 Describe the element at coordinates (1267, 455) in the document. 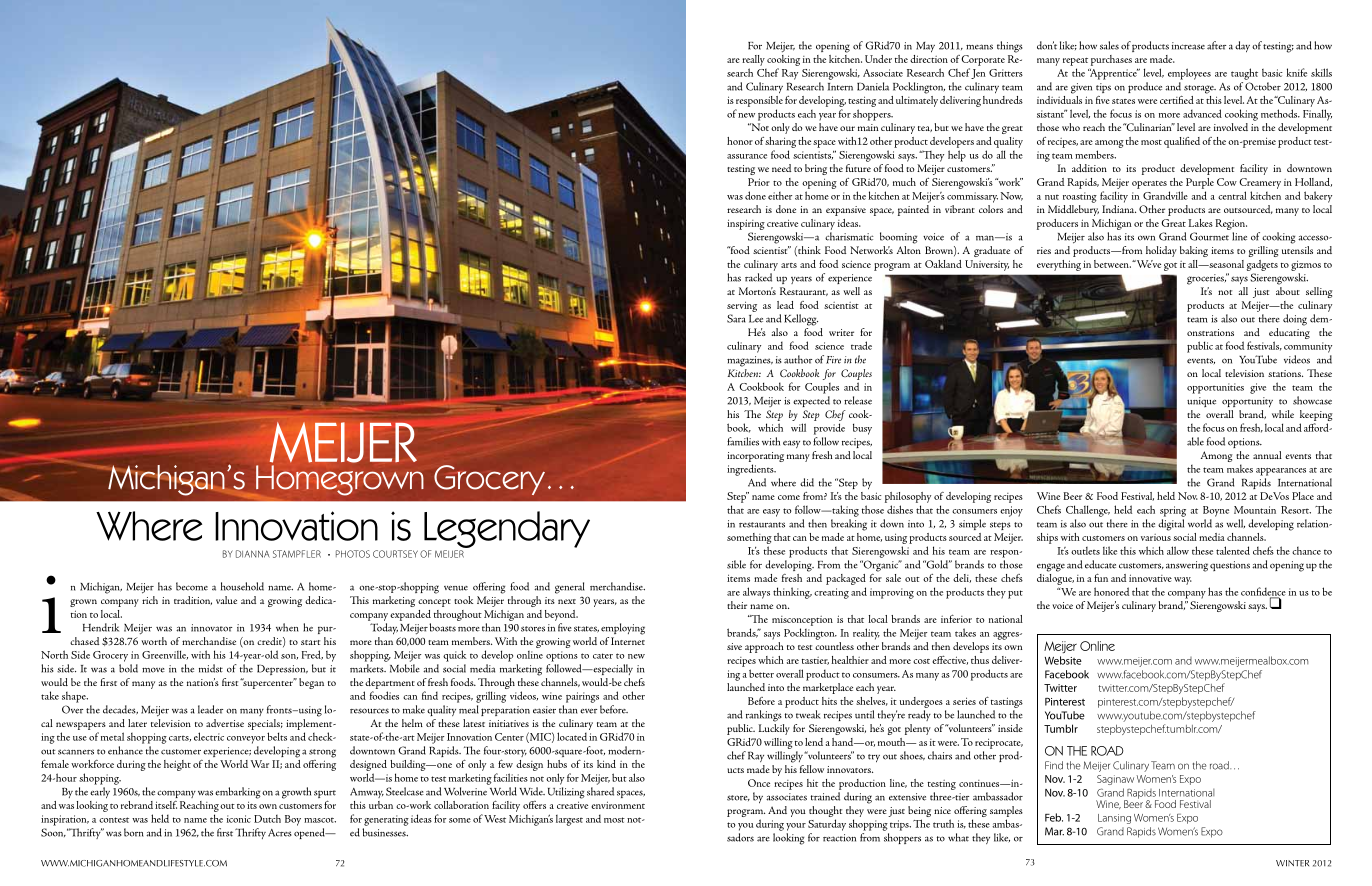

I see `annual` at that location.
